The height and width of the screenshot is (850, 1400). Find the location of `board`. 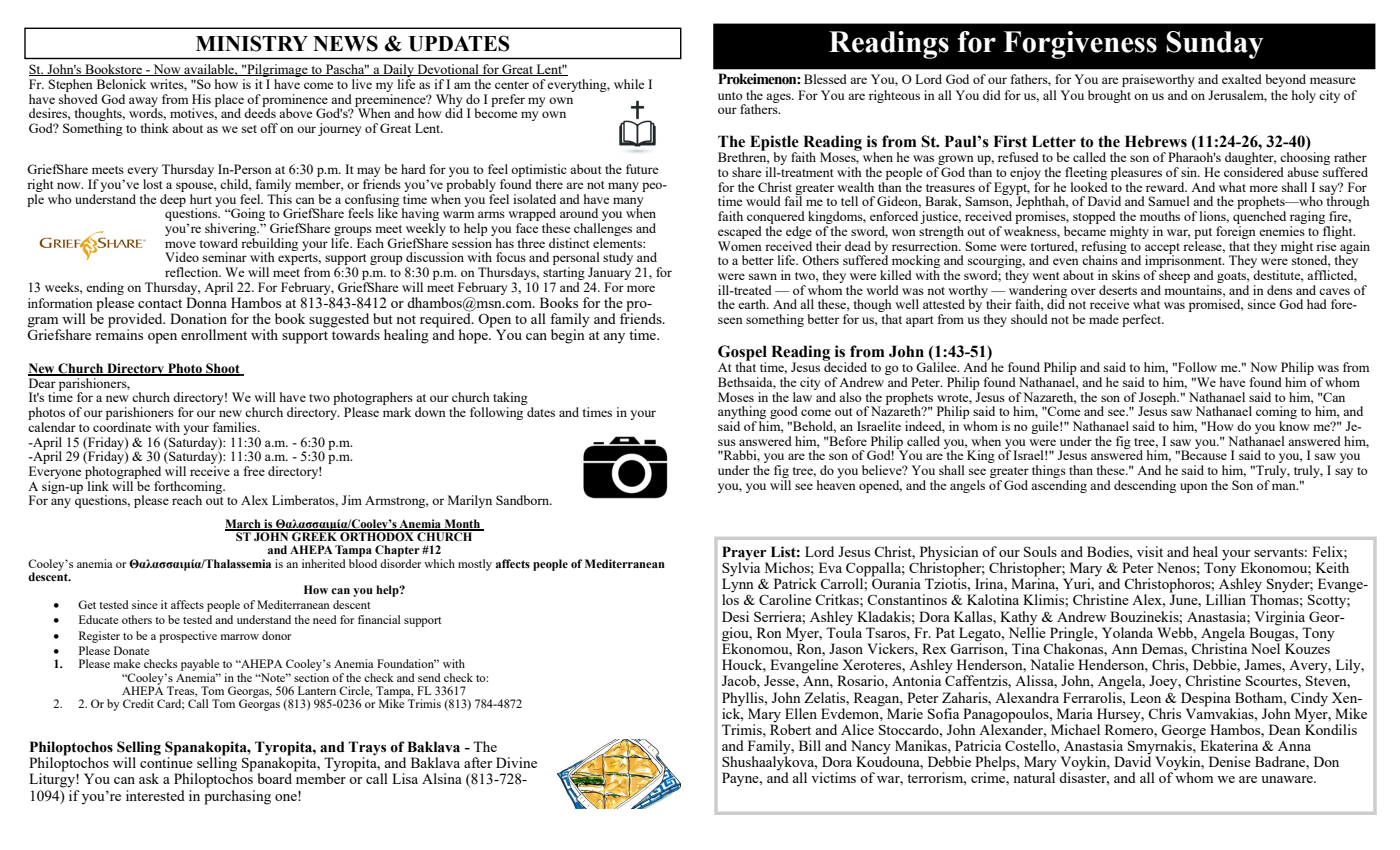

board is located at coordinates (274, 778).
